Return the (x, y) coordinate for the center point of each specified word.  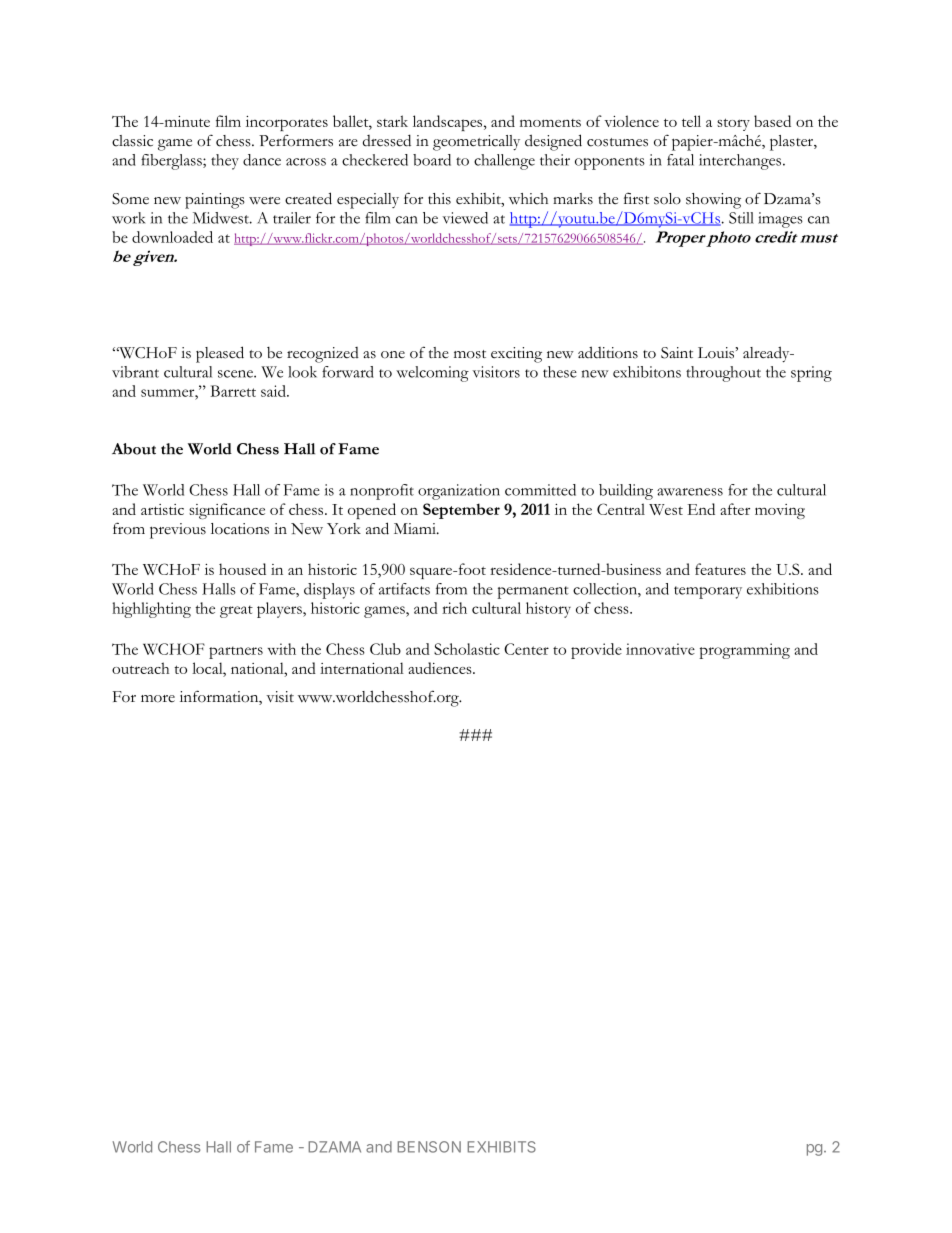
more (158, 699)
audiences (441, 668)
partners (236, 652)
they (225, 162)
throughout (723, 374)
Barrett (233, 391)
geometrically (476, 143)
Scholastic (467, 649)
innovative (660, 649)
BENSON (429, 1147)
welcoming (432, 374)
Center (526, 649)
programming (744, 651)
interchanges (741, 162)
